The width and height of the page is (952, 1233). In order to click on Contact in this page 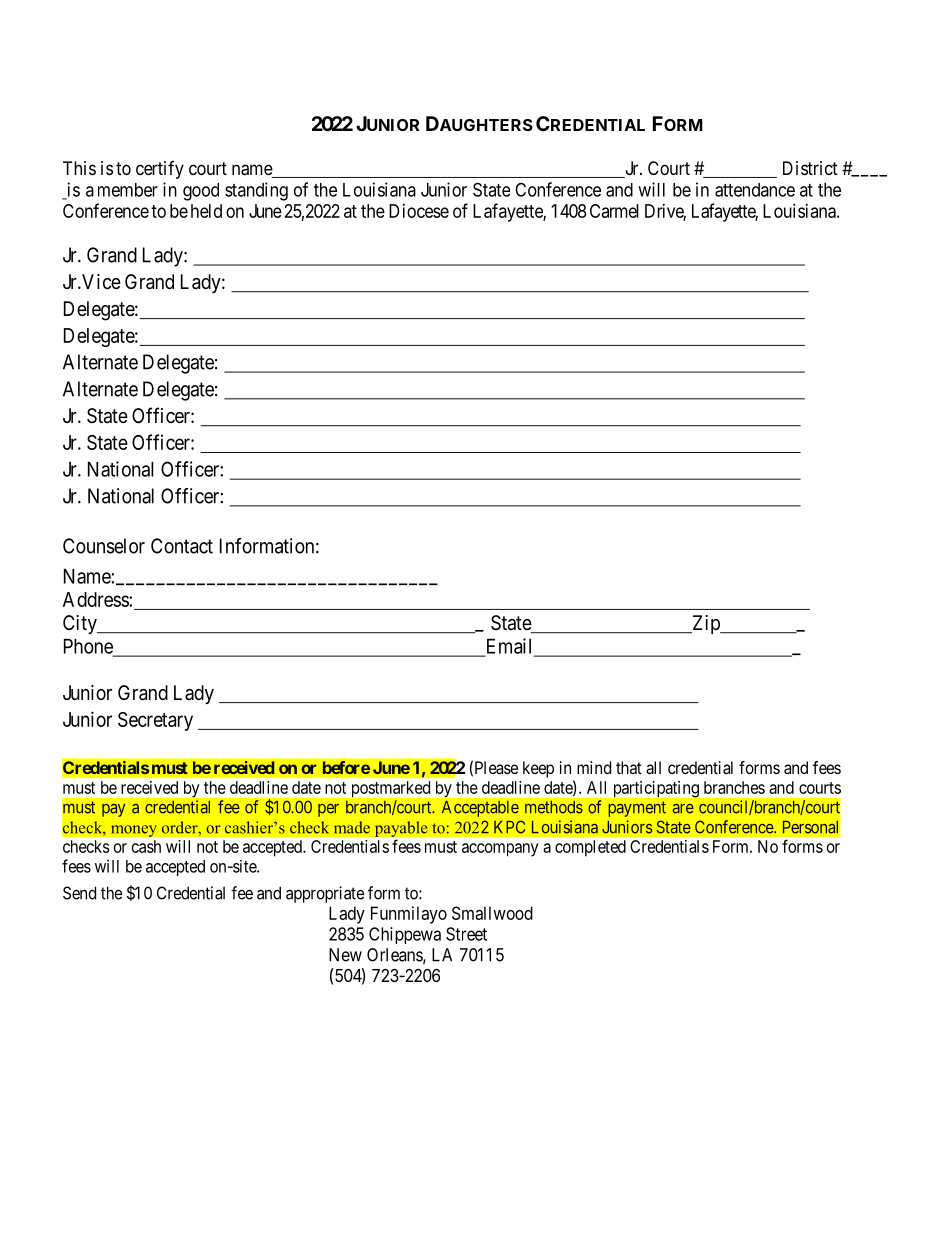, I will do `click(182, 546)`.
